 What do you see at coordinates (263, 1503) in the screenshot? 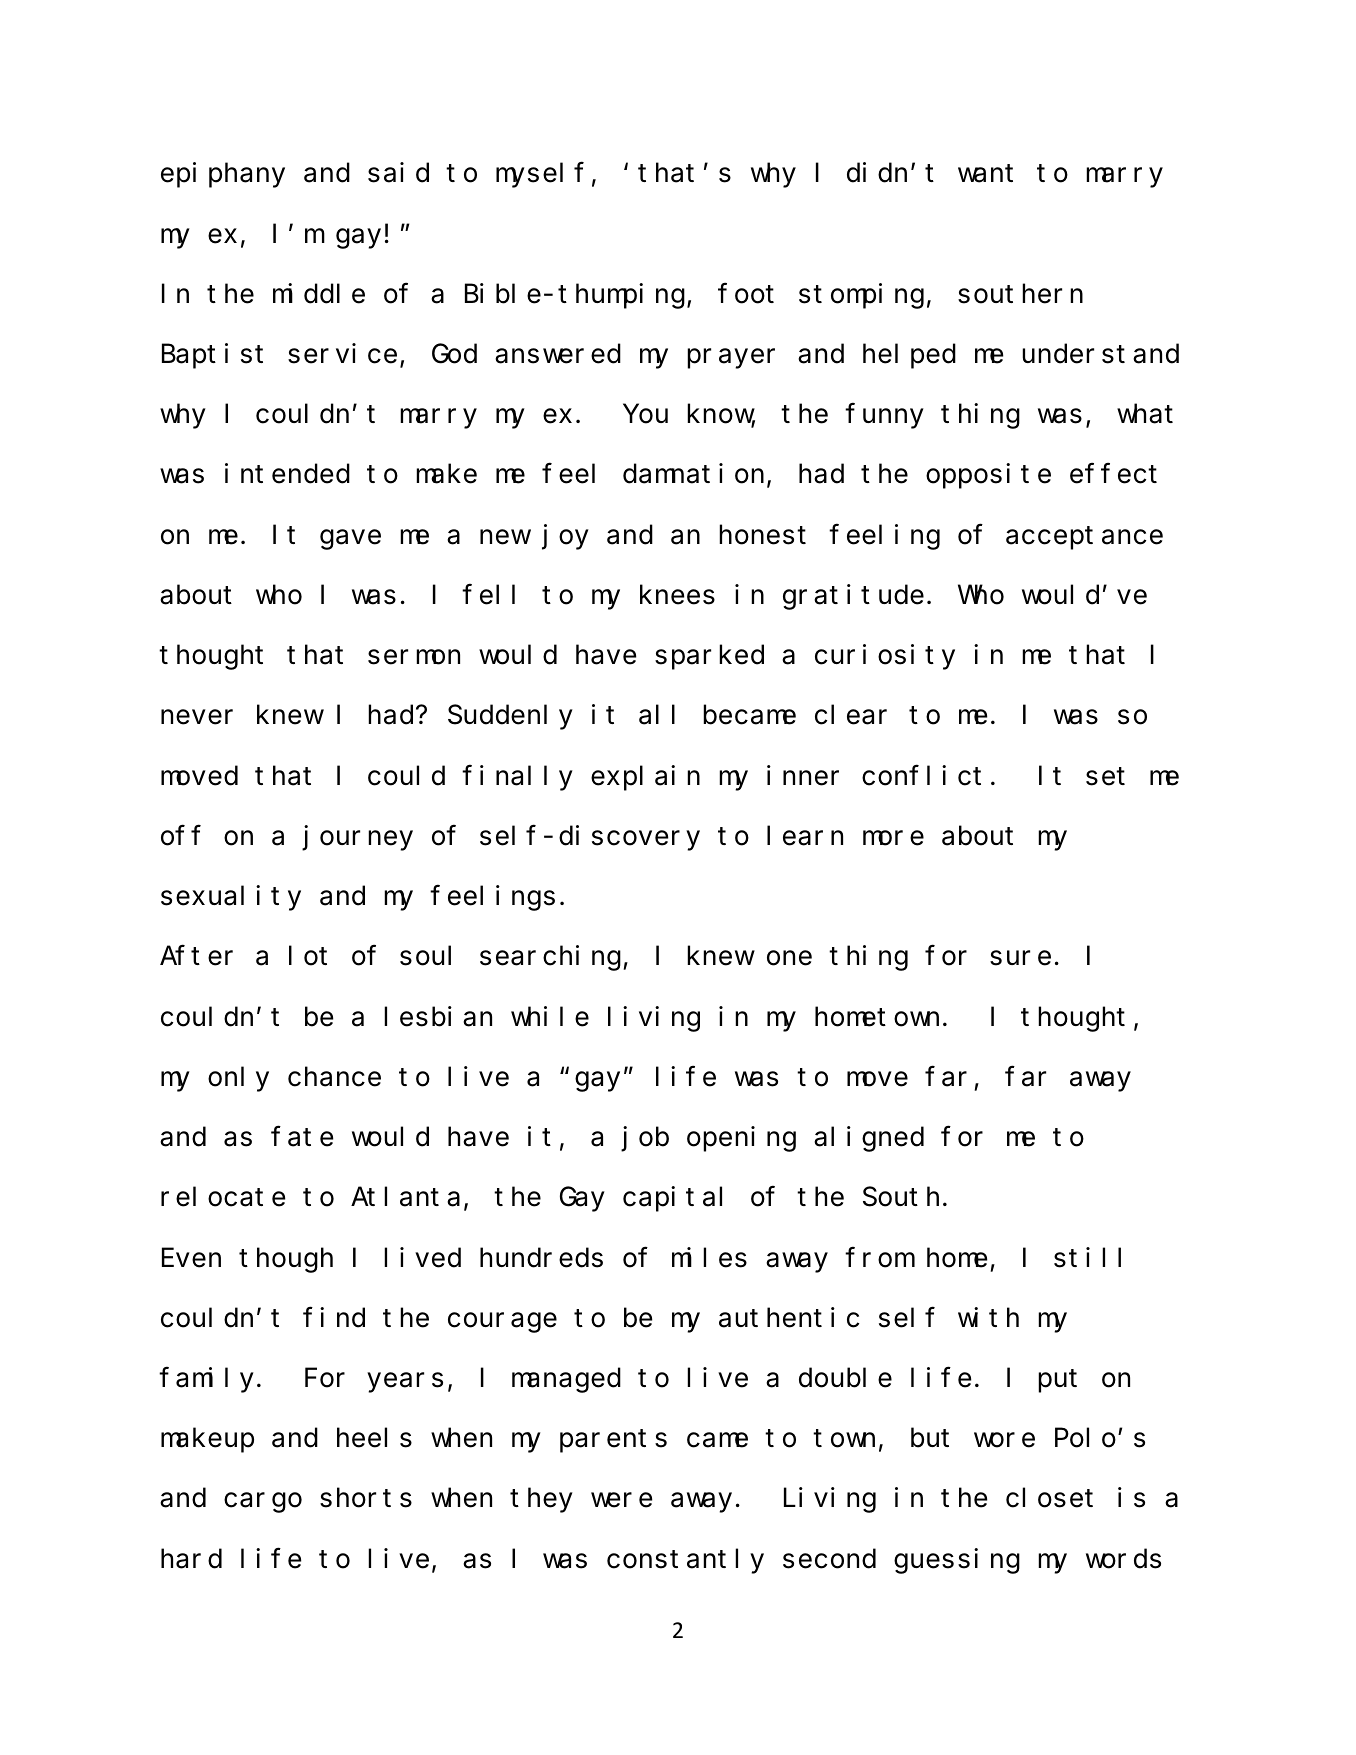
I see `cargo` at bounding box center [263, 1503].
